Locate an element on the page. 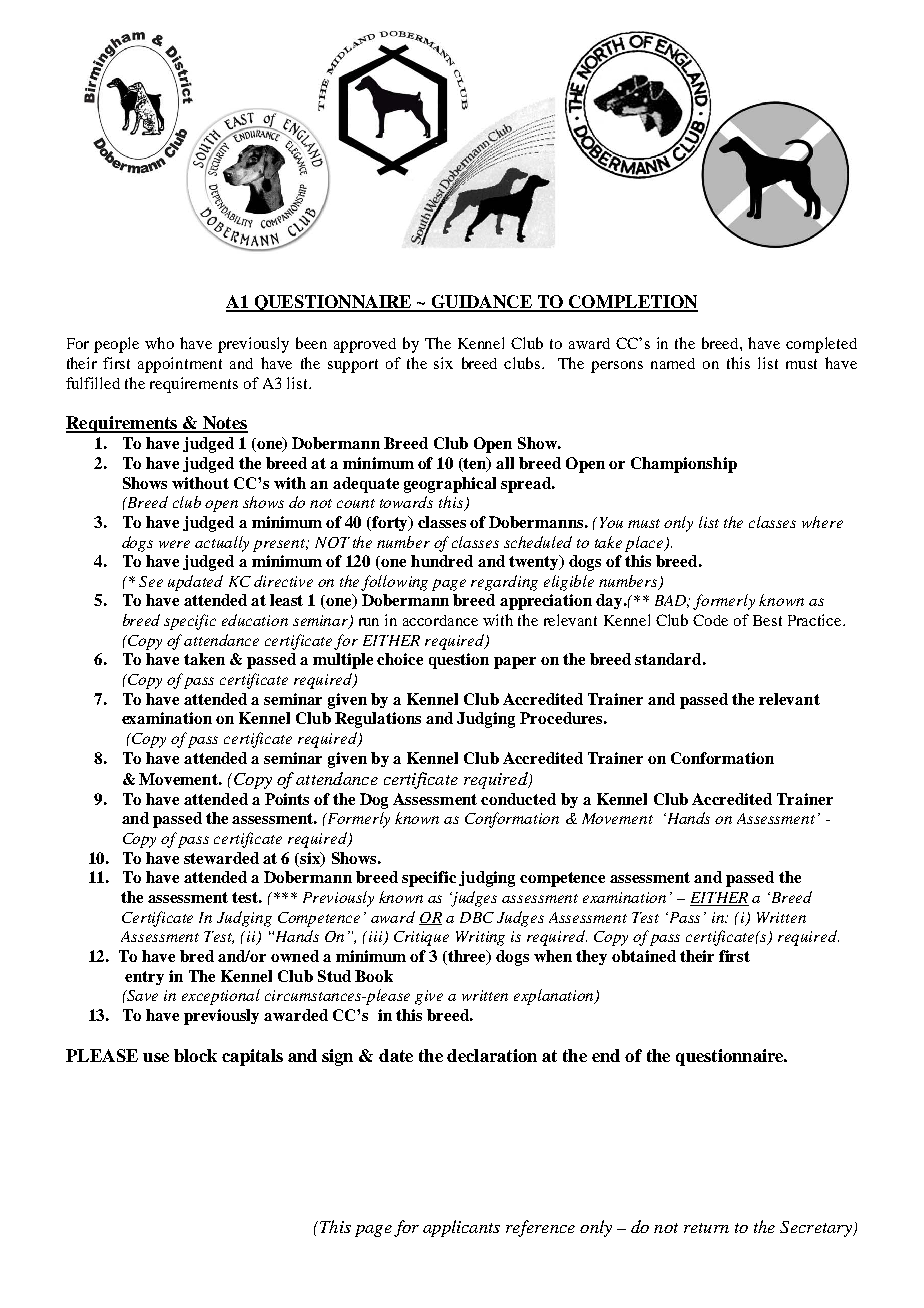 This page has width=924, height=1308. who is located at coordinates (159, 343).
